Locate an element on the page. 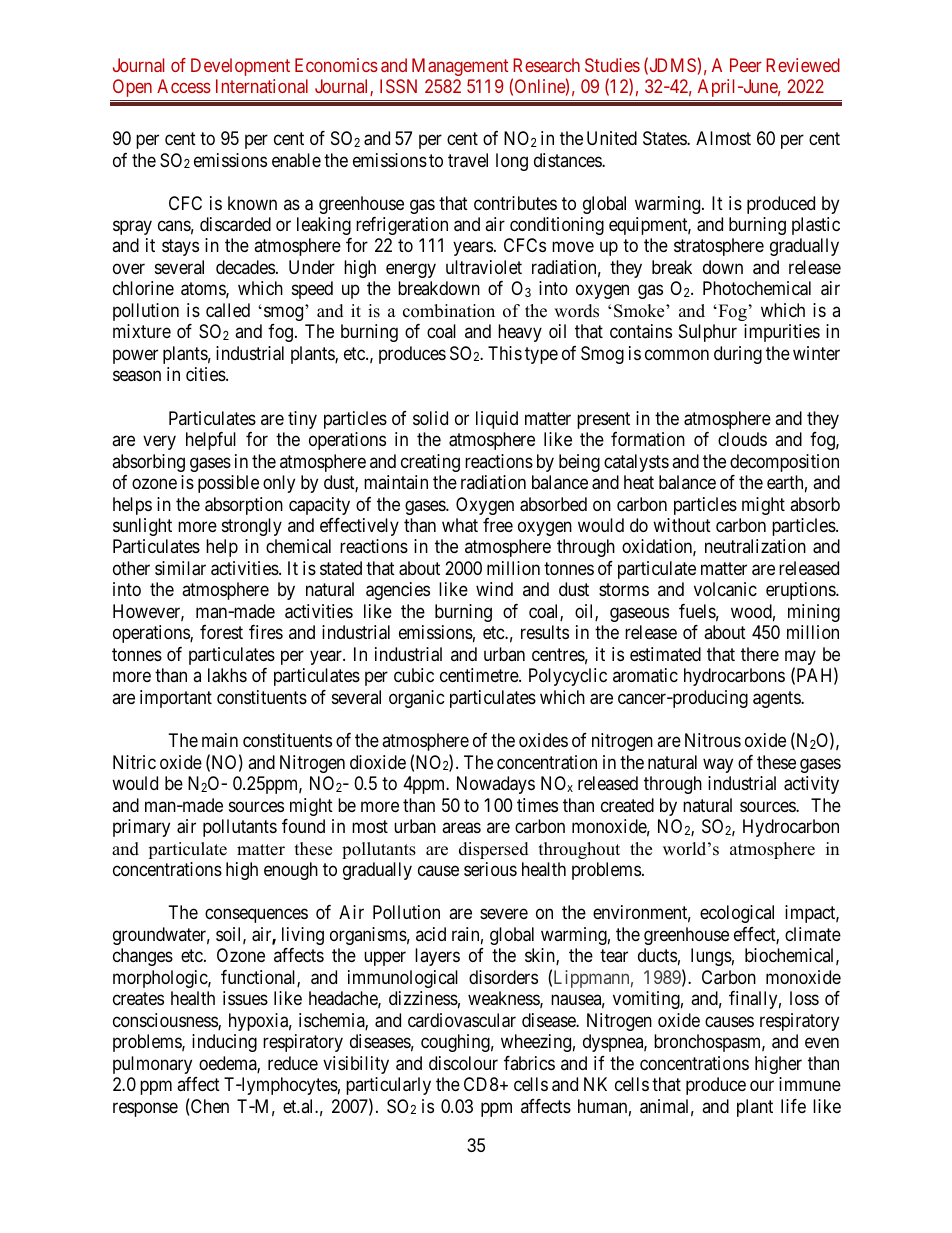  Management is located at coordinates (460, 67).
